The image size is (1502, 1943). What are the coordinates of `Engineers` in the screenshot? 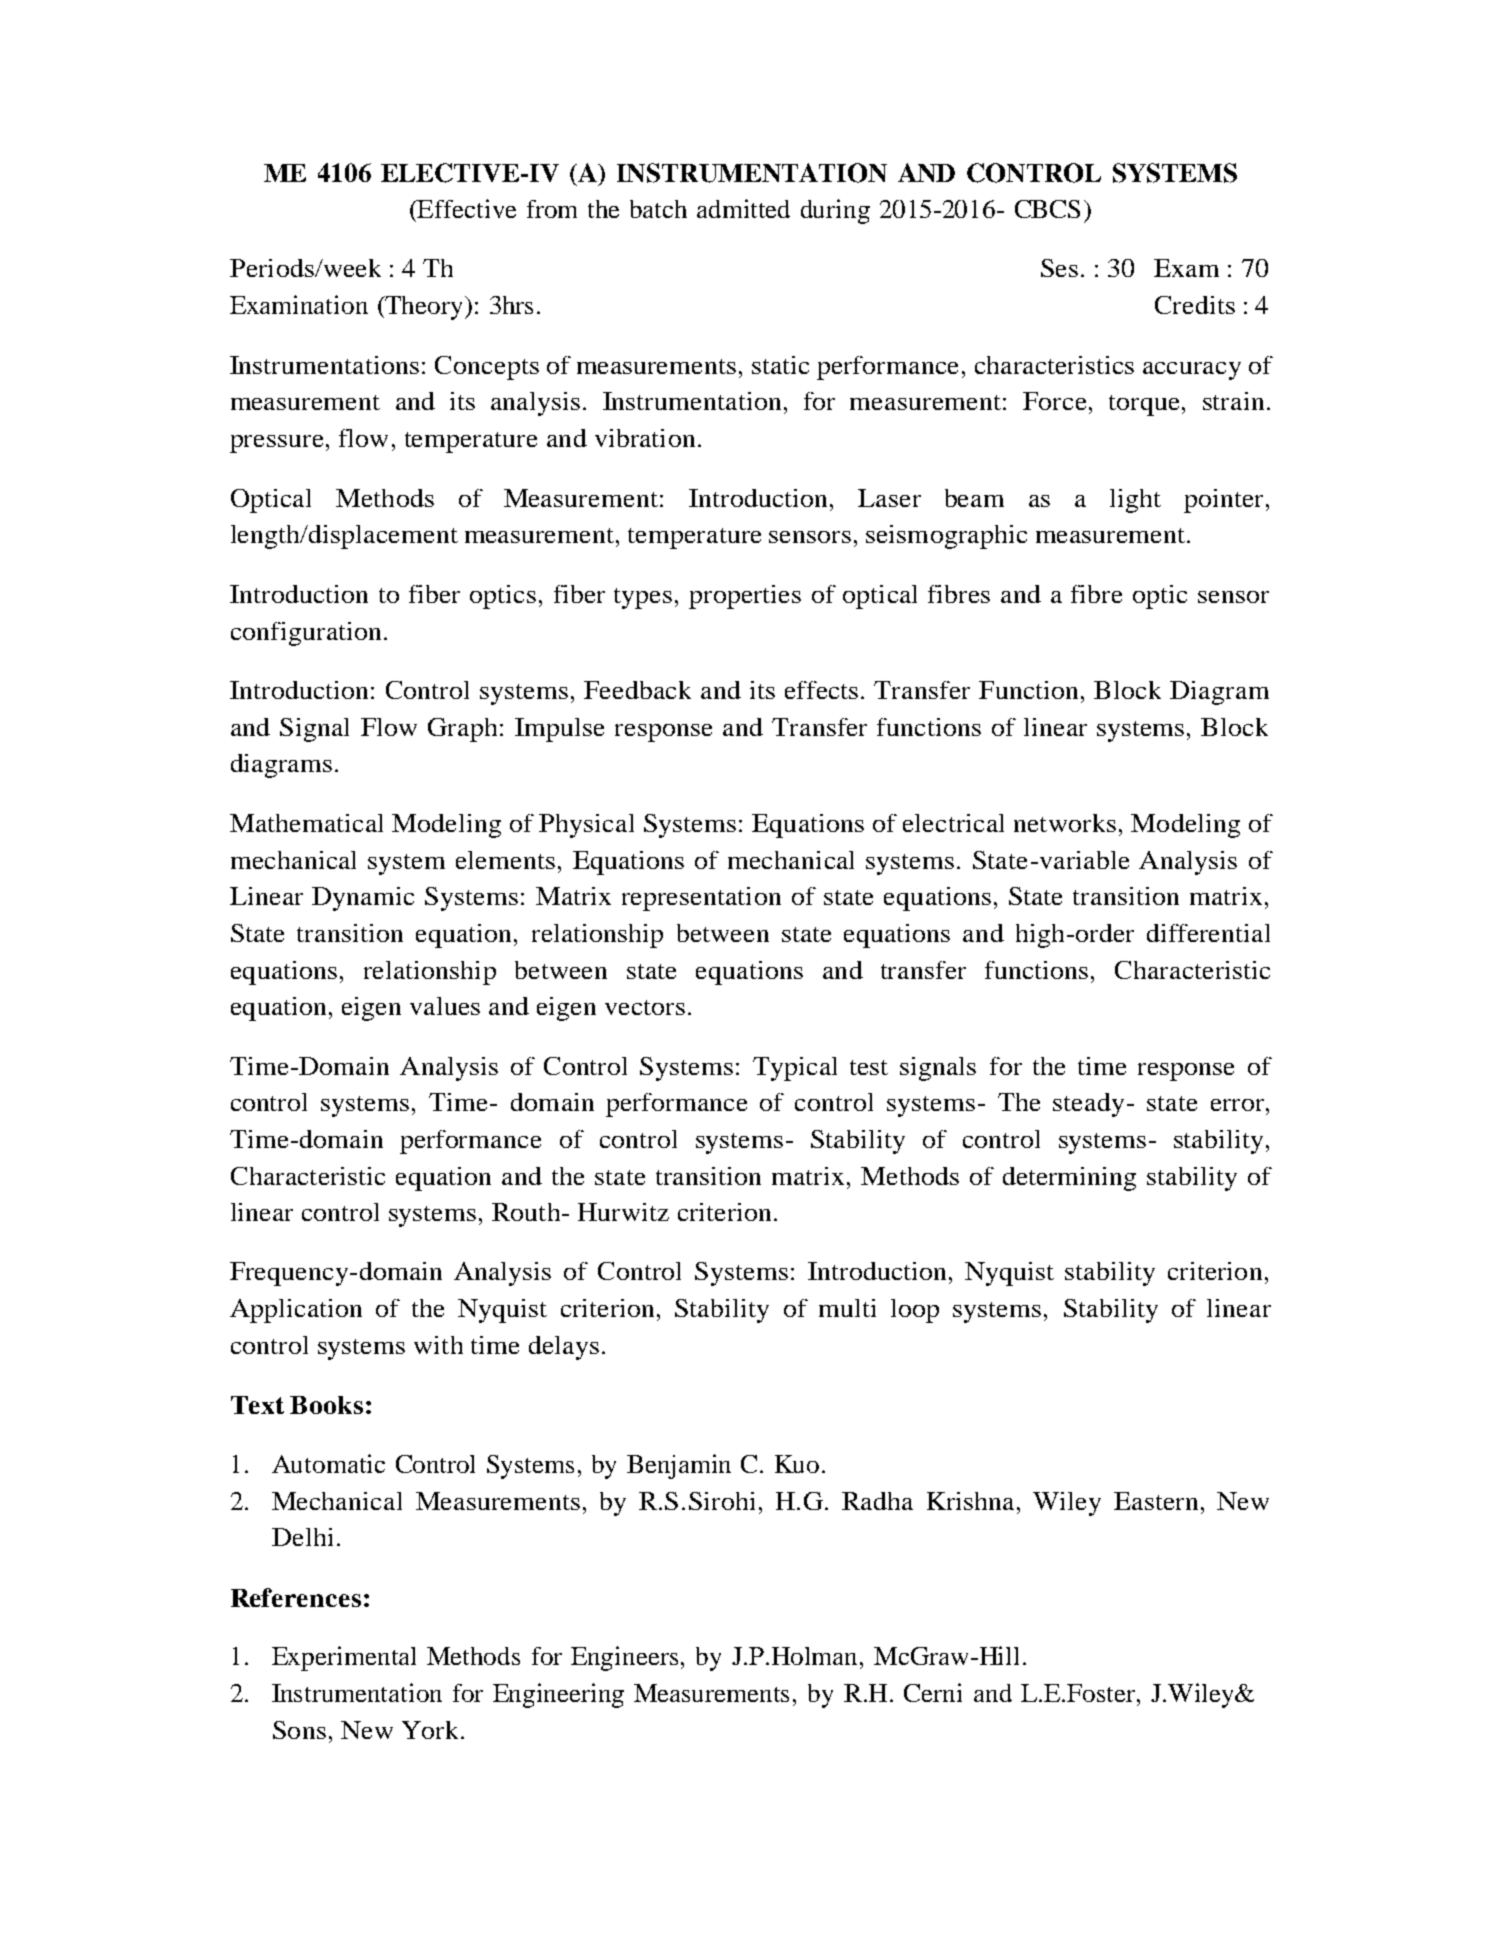 It's located at (624, 1658).
